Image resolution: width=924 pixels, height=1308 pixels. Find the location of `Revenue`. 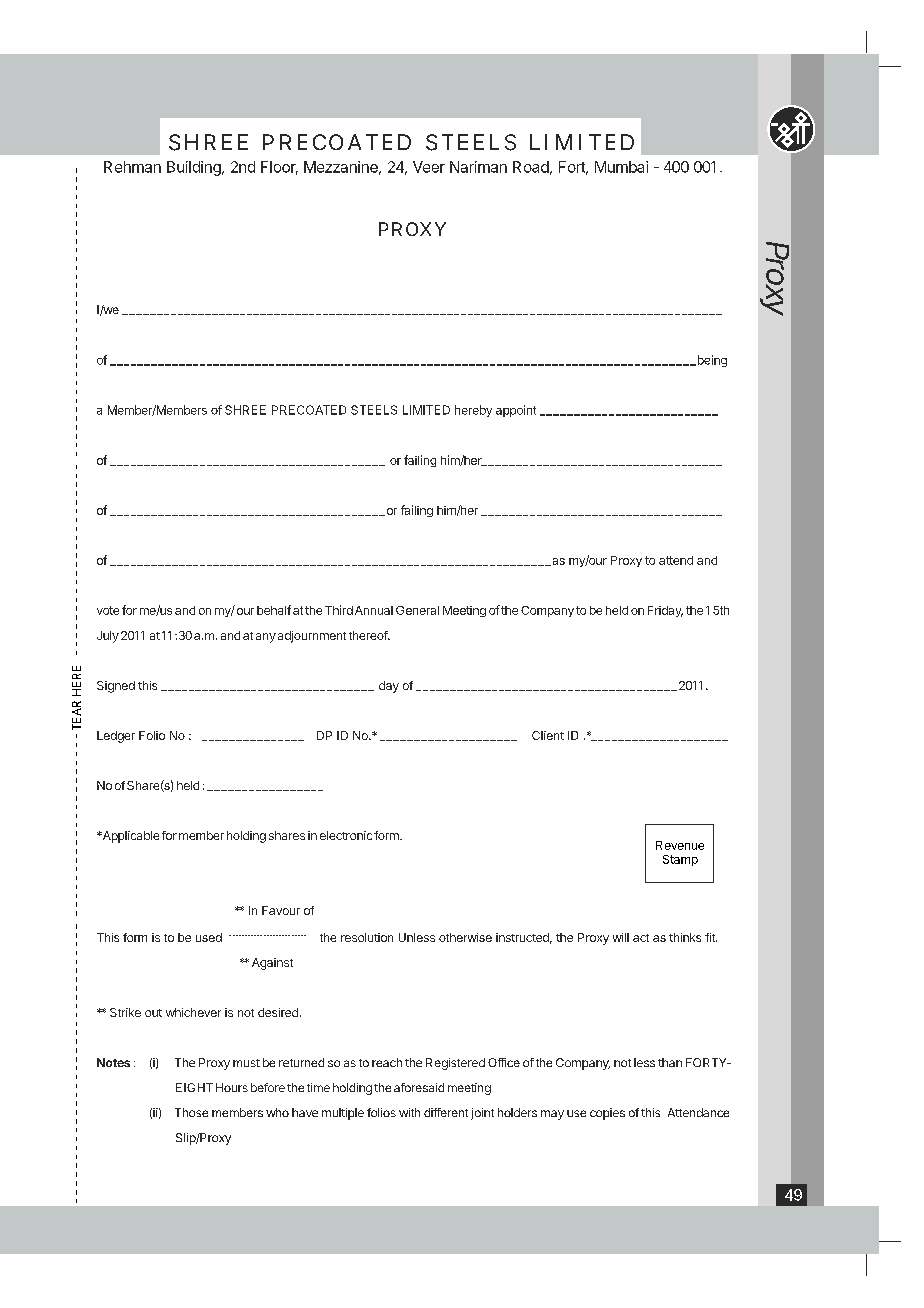

Revenue is located at coordinates (680, 845).
